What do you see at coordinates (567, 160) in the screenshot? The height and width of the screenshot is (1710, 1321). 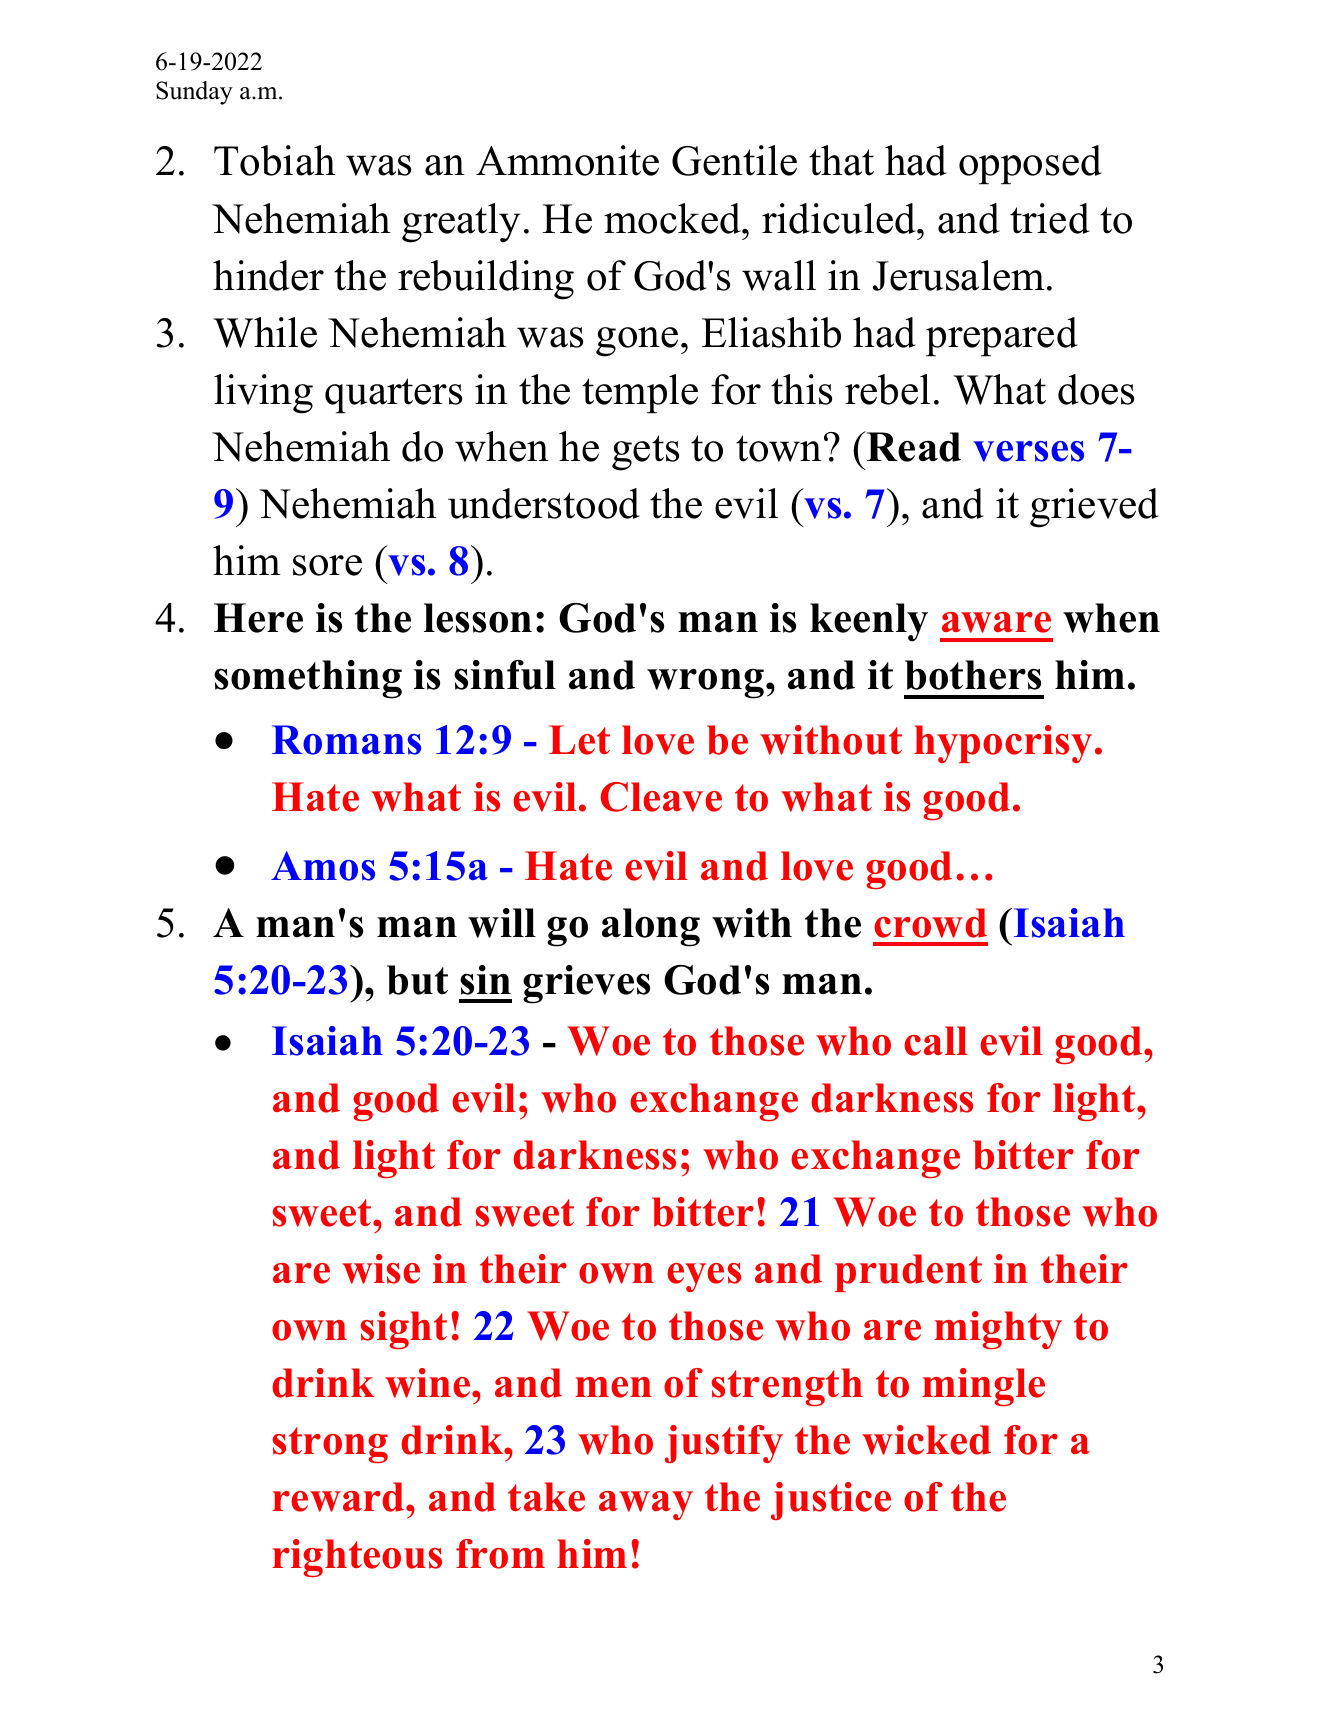 I see `Ammonite` at bounding box center [567, 160].
